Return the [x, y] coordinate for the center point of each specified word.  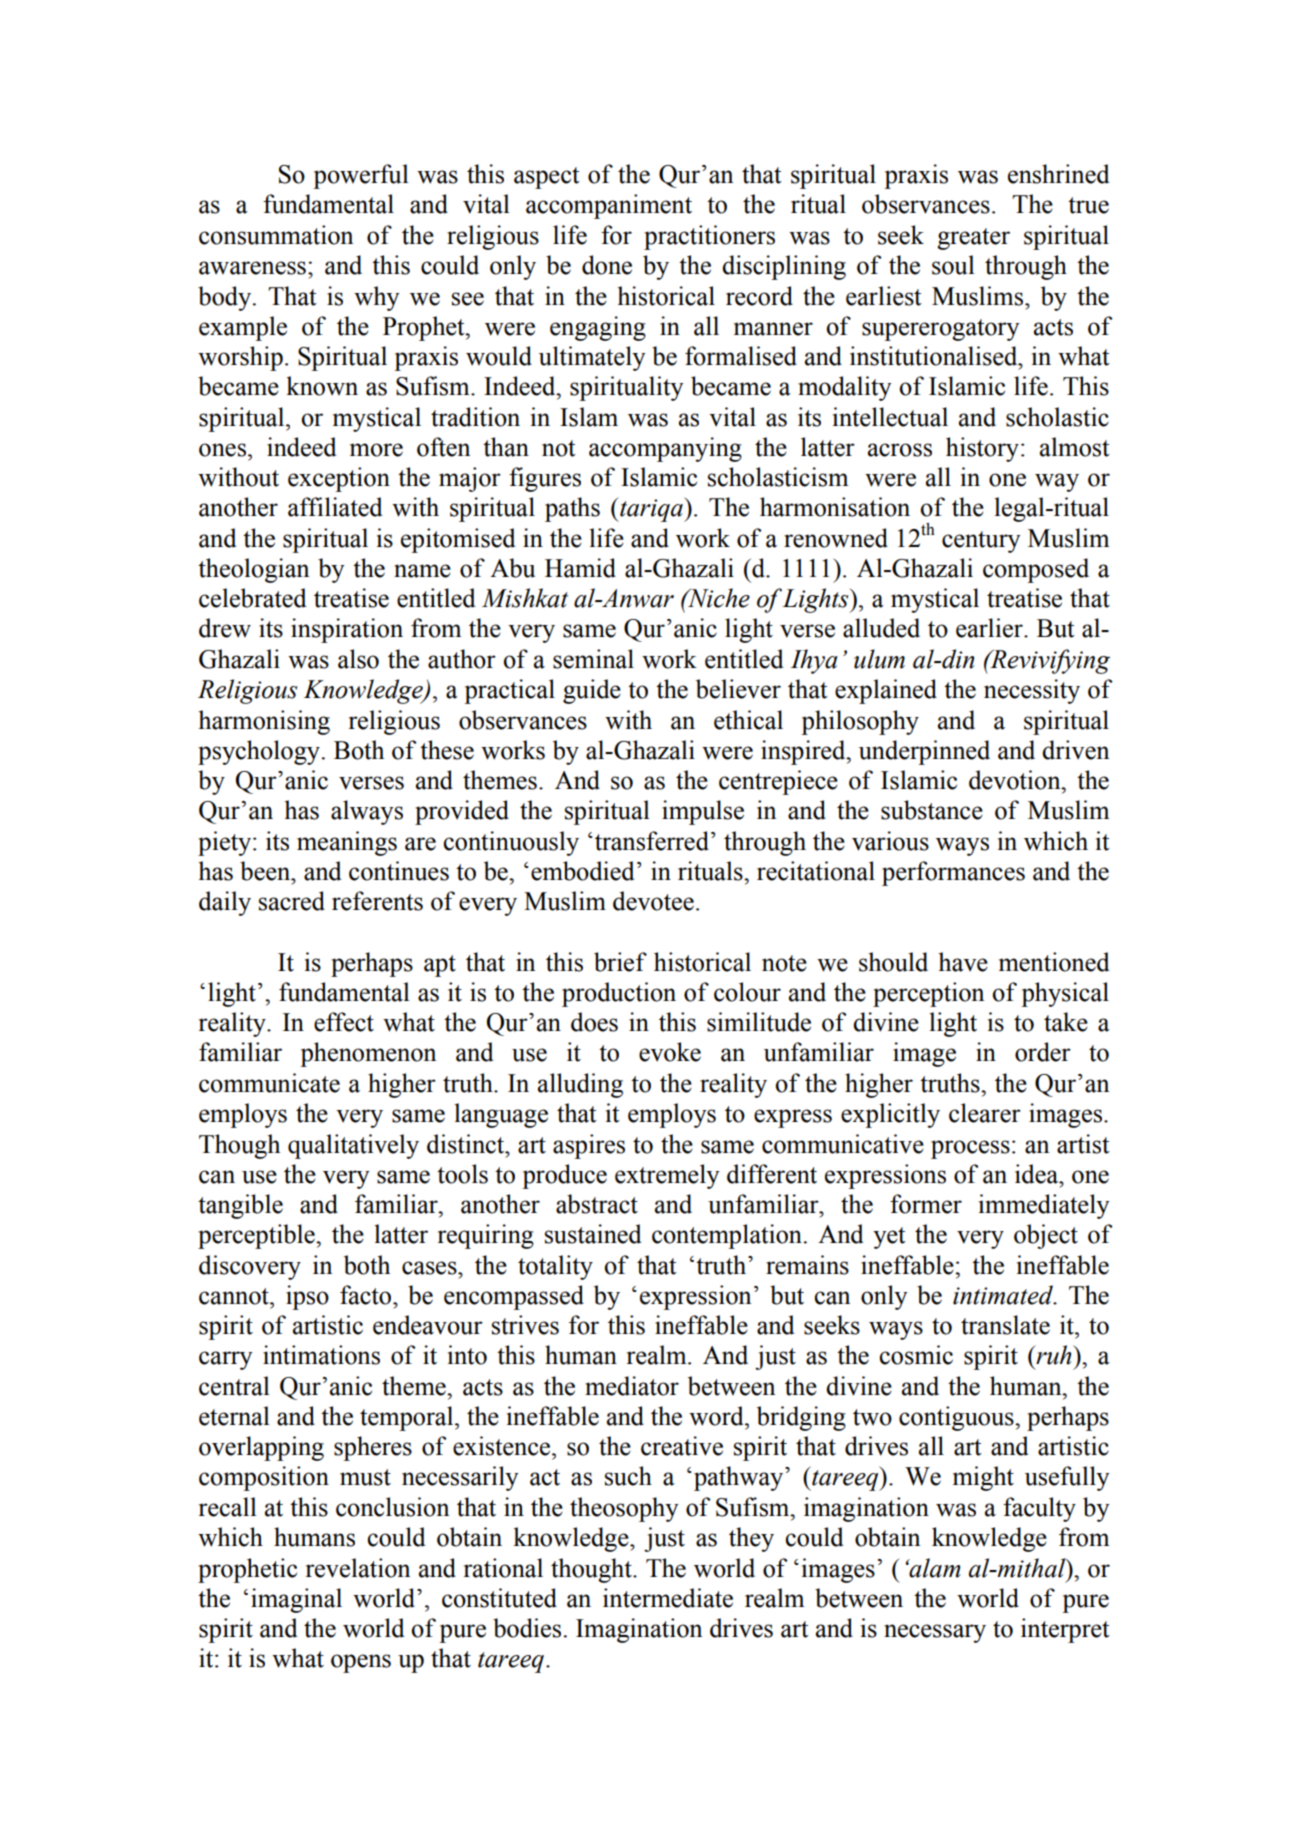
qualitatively [353, 1146]
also [358, 659]
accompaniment [609, 206]
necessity [1032, 691]
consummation [276, 235]
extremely [667, 1176]
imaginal [296, 1600]
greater [973, 239]
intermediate [668, 1598]
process [970, 1149]
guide [592, 691]
